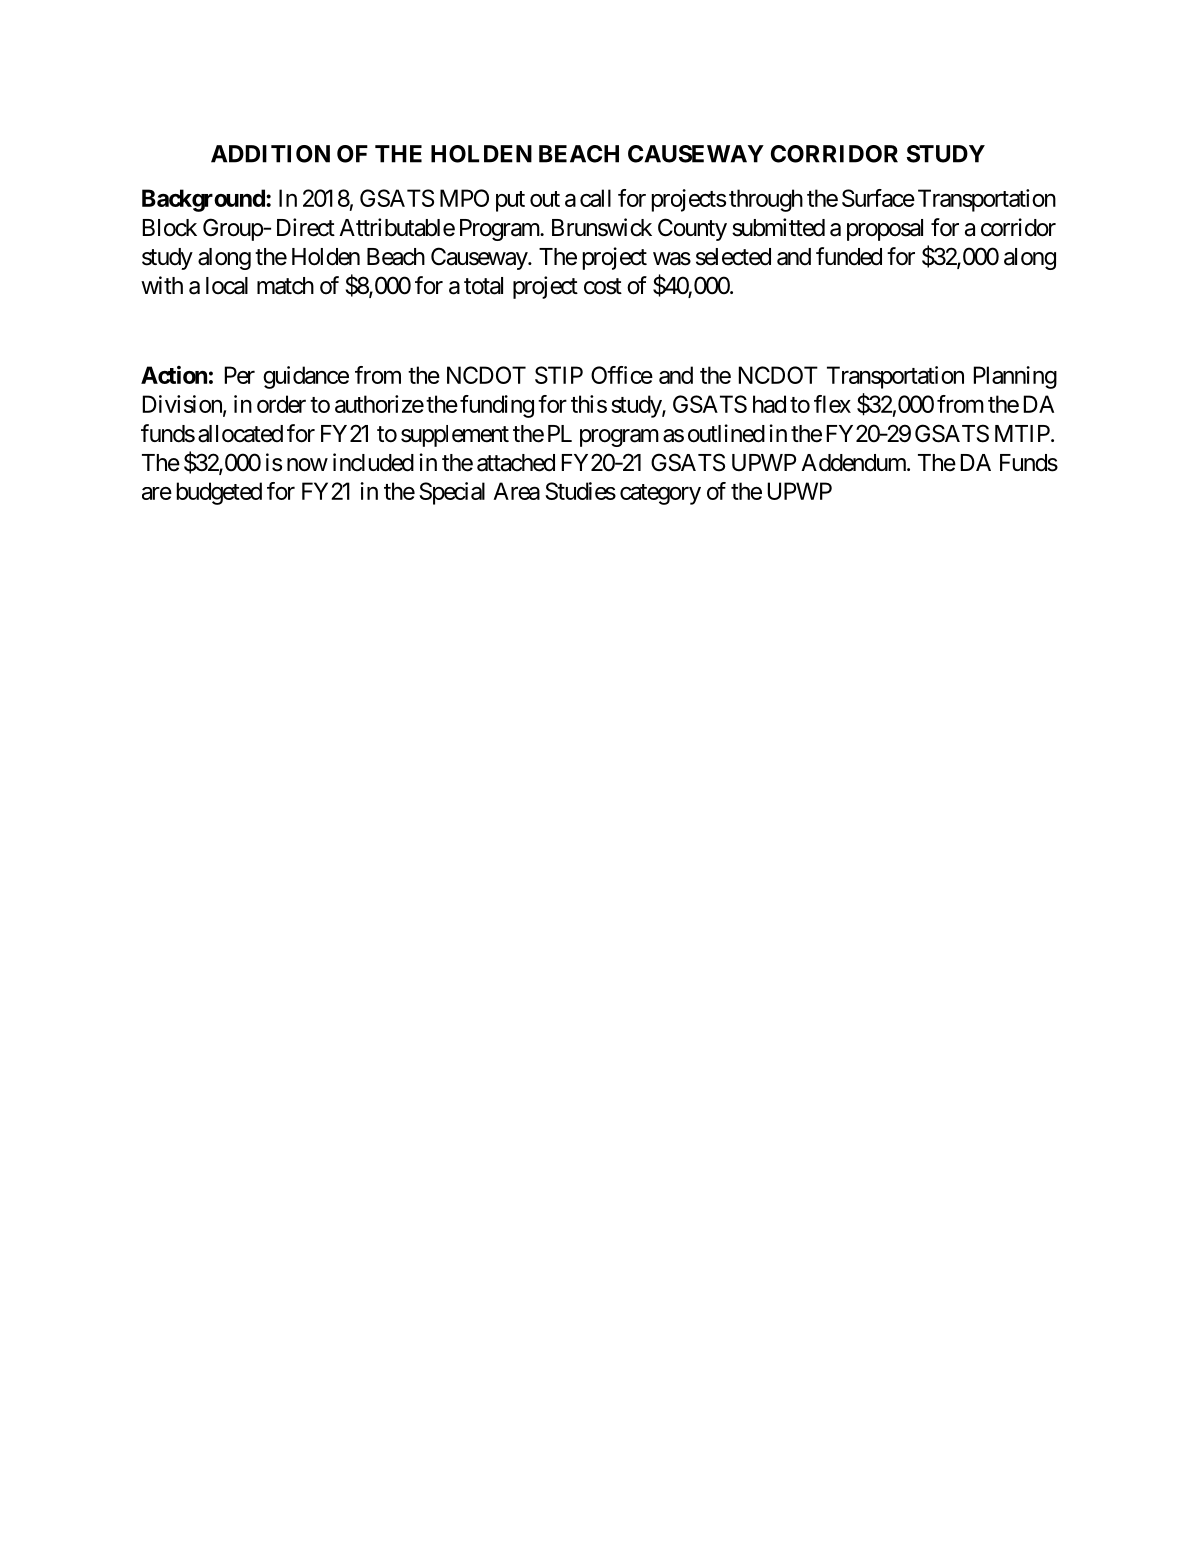 The height and width of the image is (1548, 1196). Describe the element at coordinates (270, 154) in the image. I see `ADDITION` at that location.
